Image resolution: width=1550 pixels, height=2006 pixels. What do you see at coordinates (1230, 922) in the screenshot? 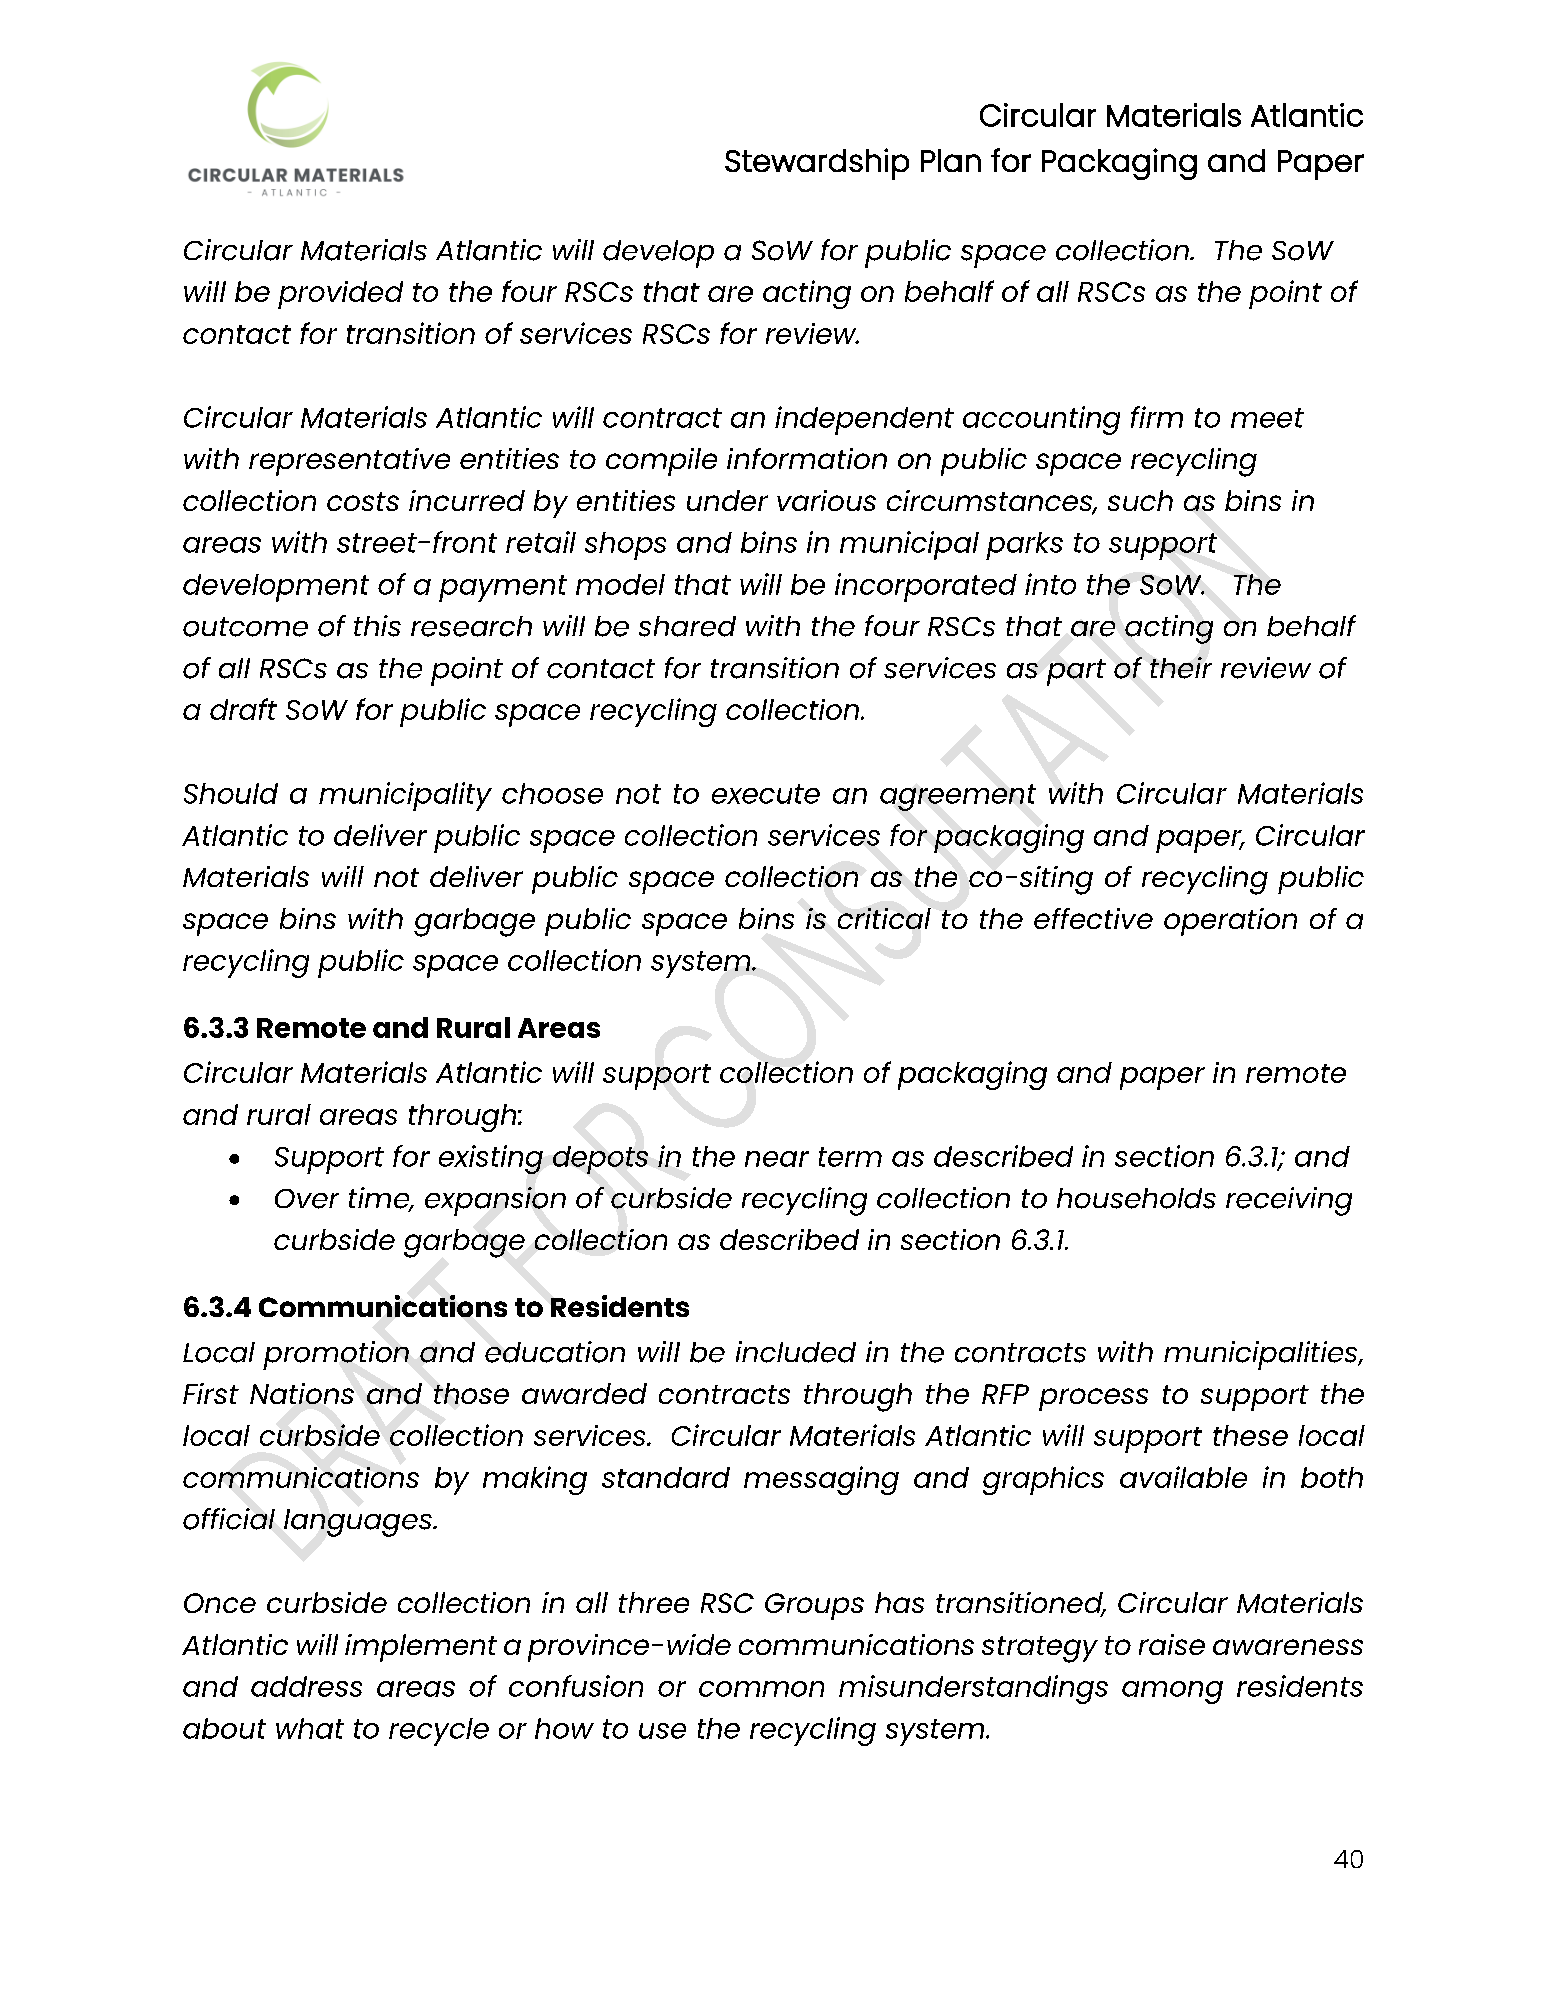
I see `operation` at bounding box center [1230, 922].
